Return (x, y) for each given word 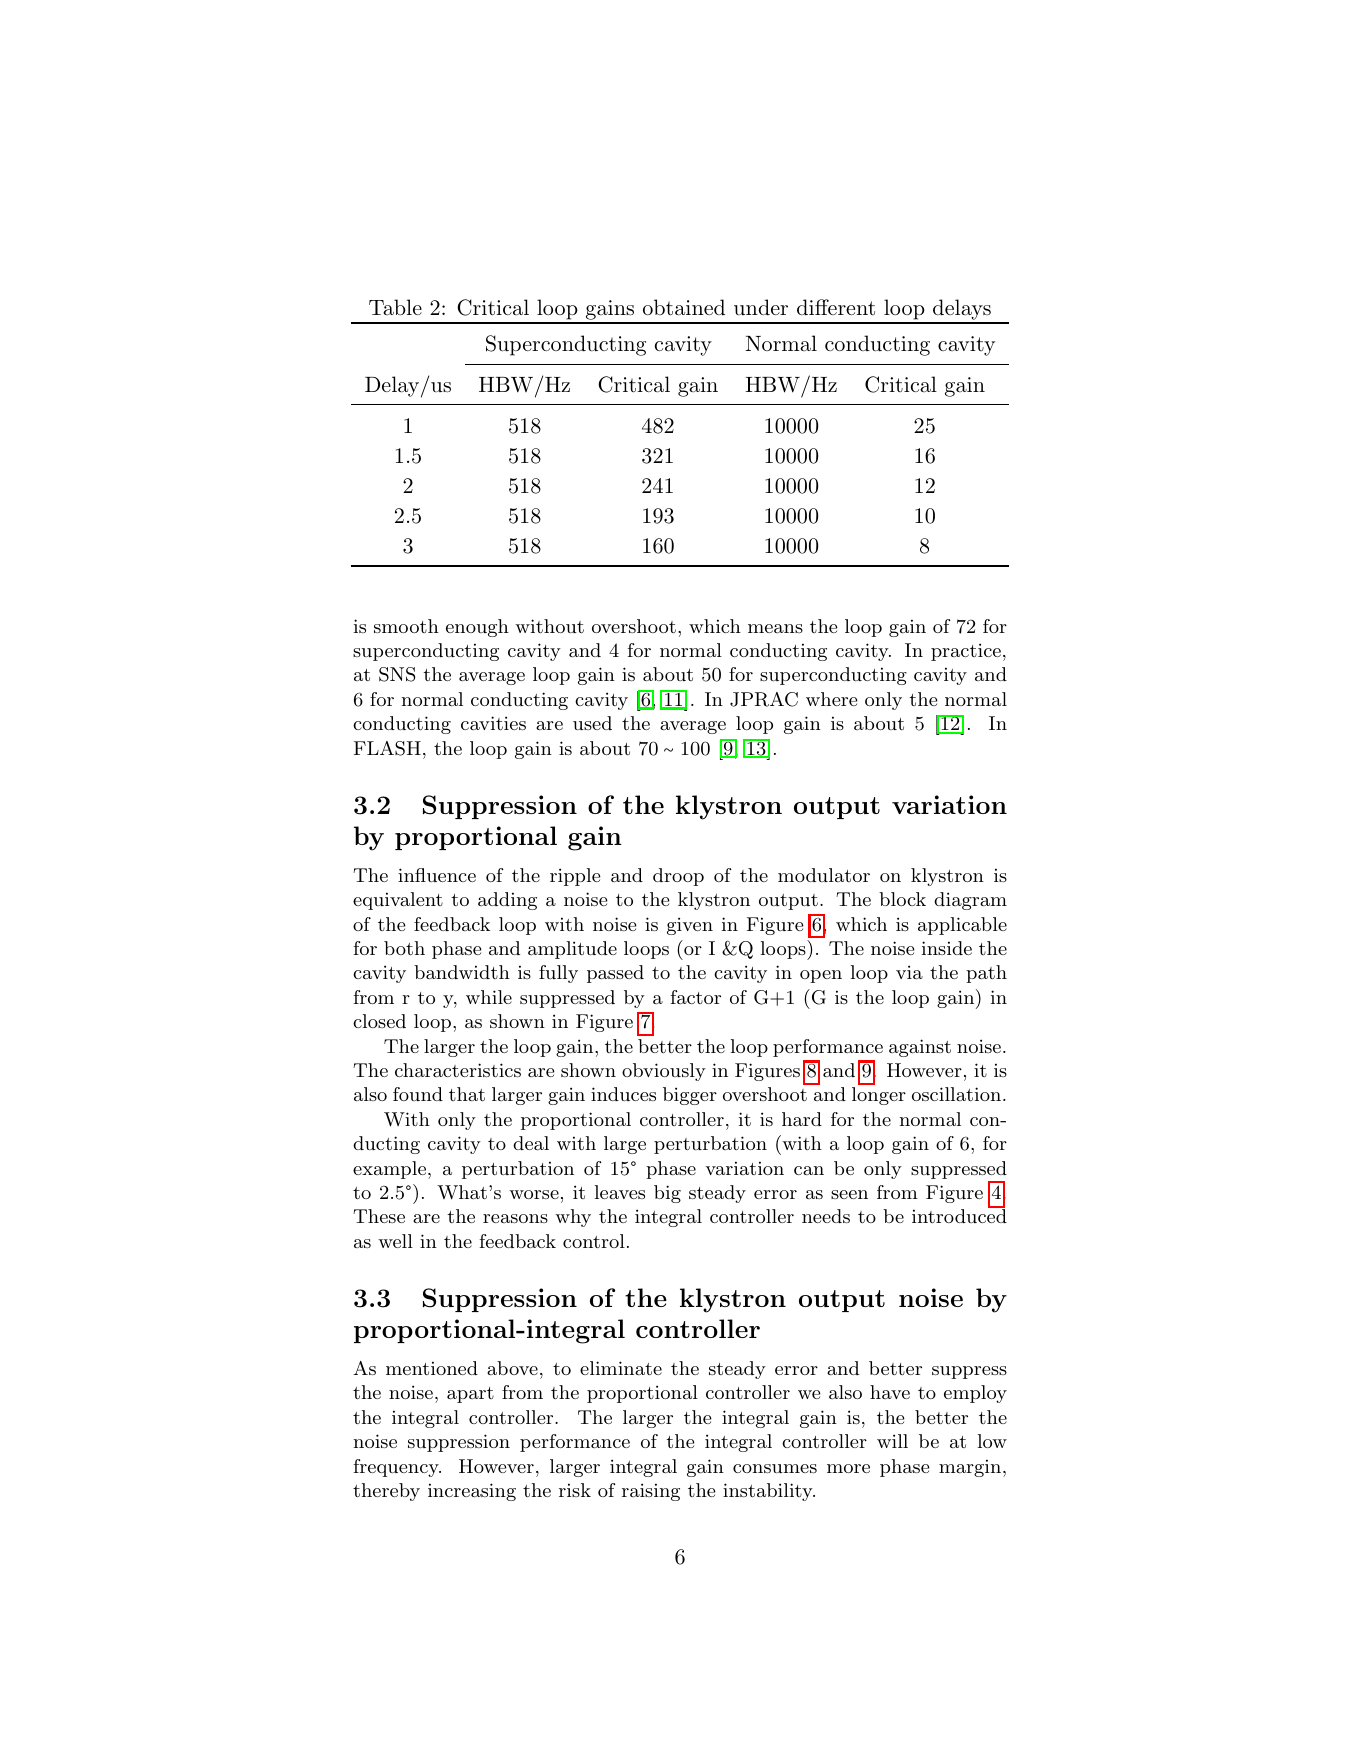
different (836, 307)
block (902, 899)
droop (678, 877)
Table (395, 307)
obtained (684, 307)
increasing (472, 1492)
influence (437, 875)
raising (651, 1492)
